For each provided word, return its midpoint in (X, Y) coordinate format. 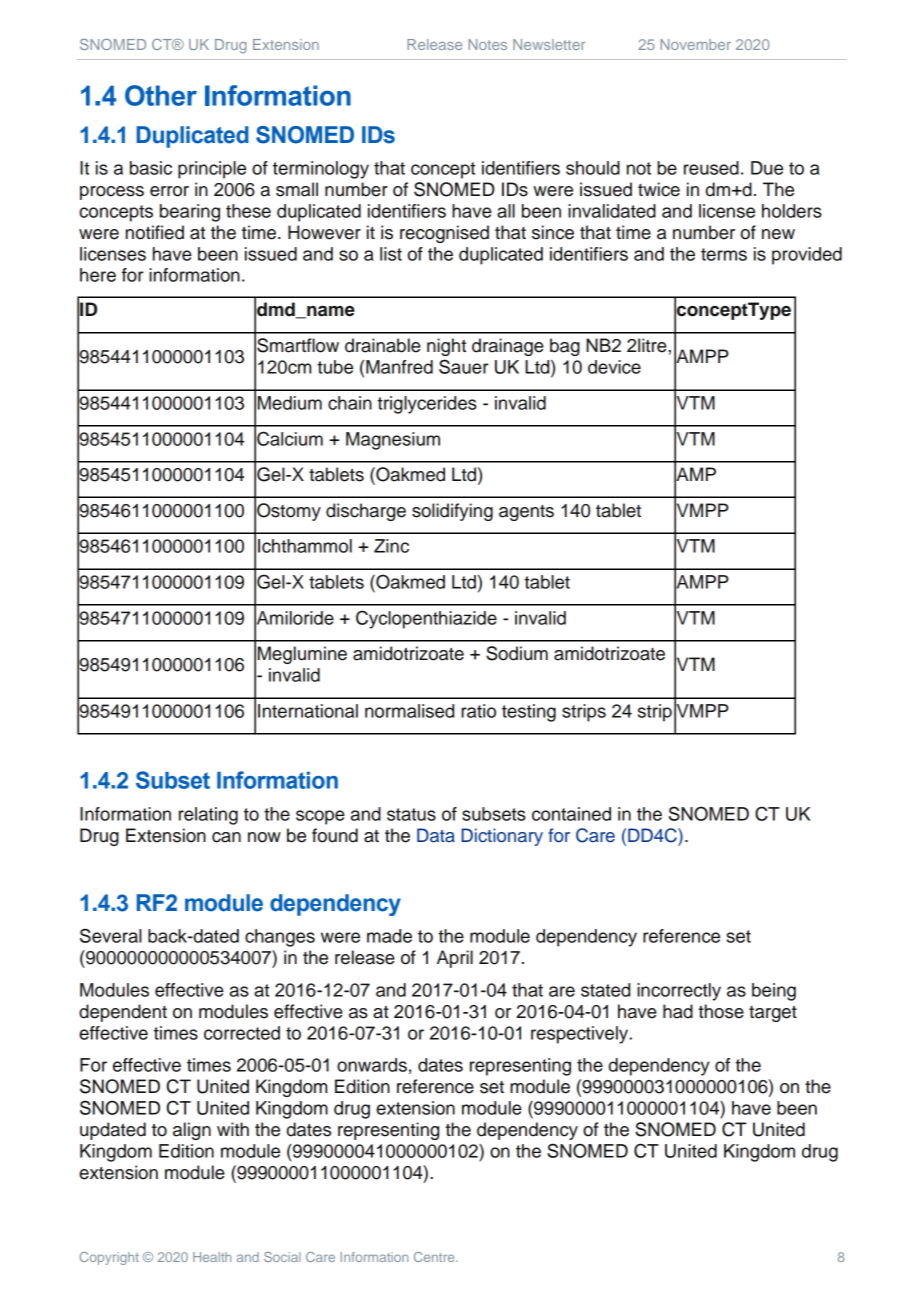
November (695, 44)
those (721, 1011)
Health (212, 1257)
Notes (487, 44)
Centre (435, 1257)
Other (161, 95)
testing (529, 713)
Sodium (517, 653)
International (308, 711)
